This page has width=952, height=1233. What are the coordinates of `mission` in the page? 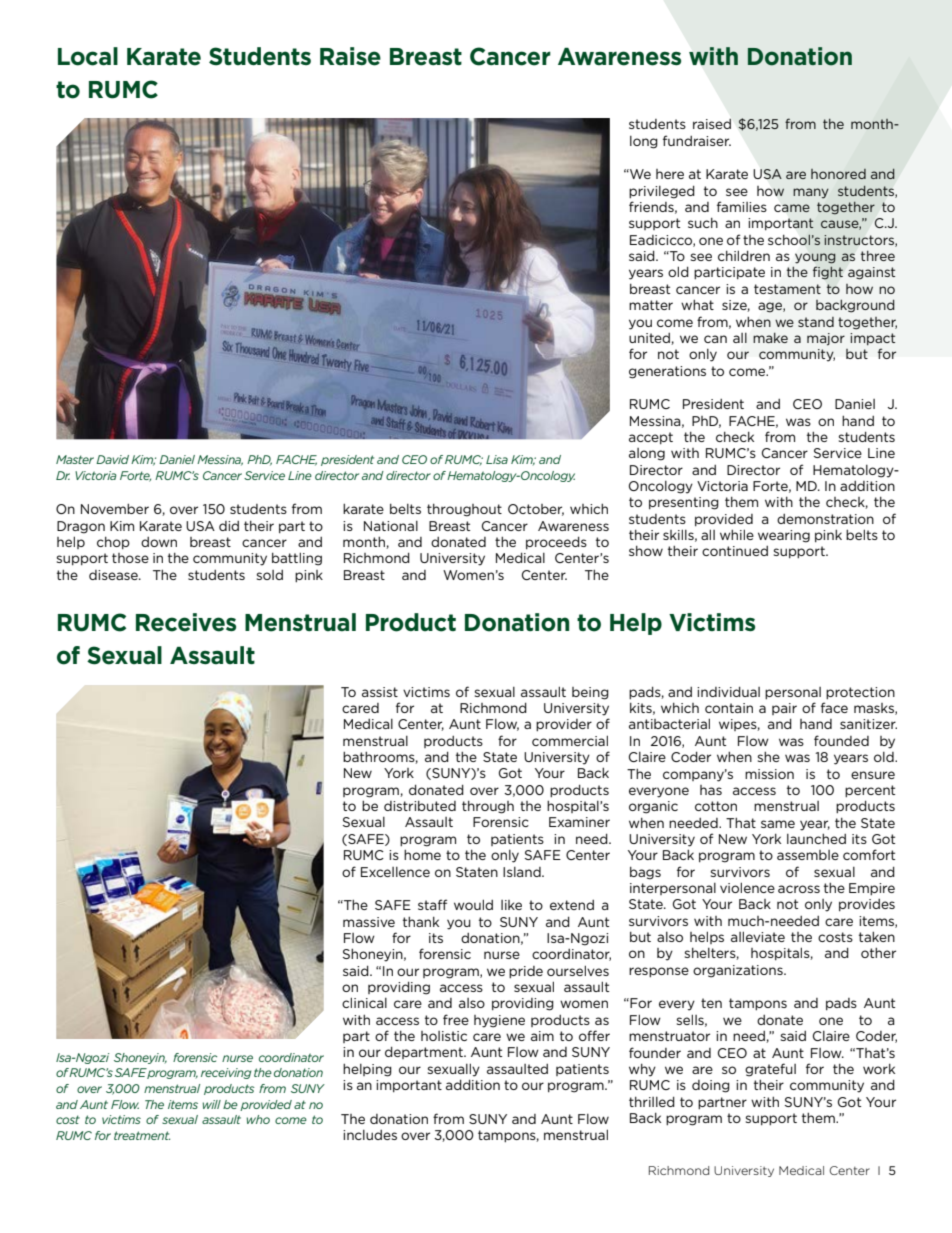 It's located at (769, 774).
